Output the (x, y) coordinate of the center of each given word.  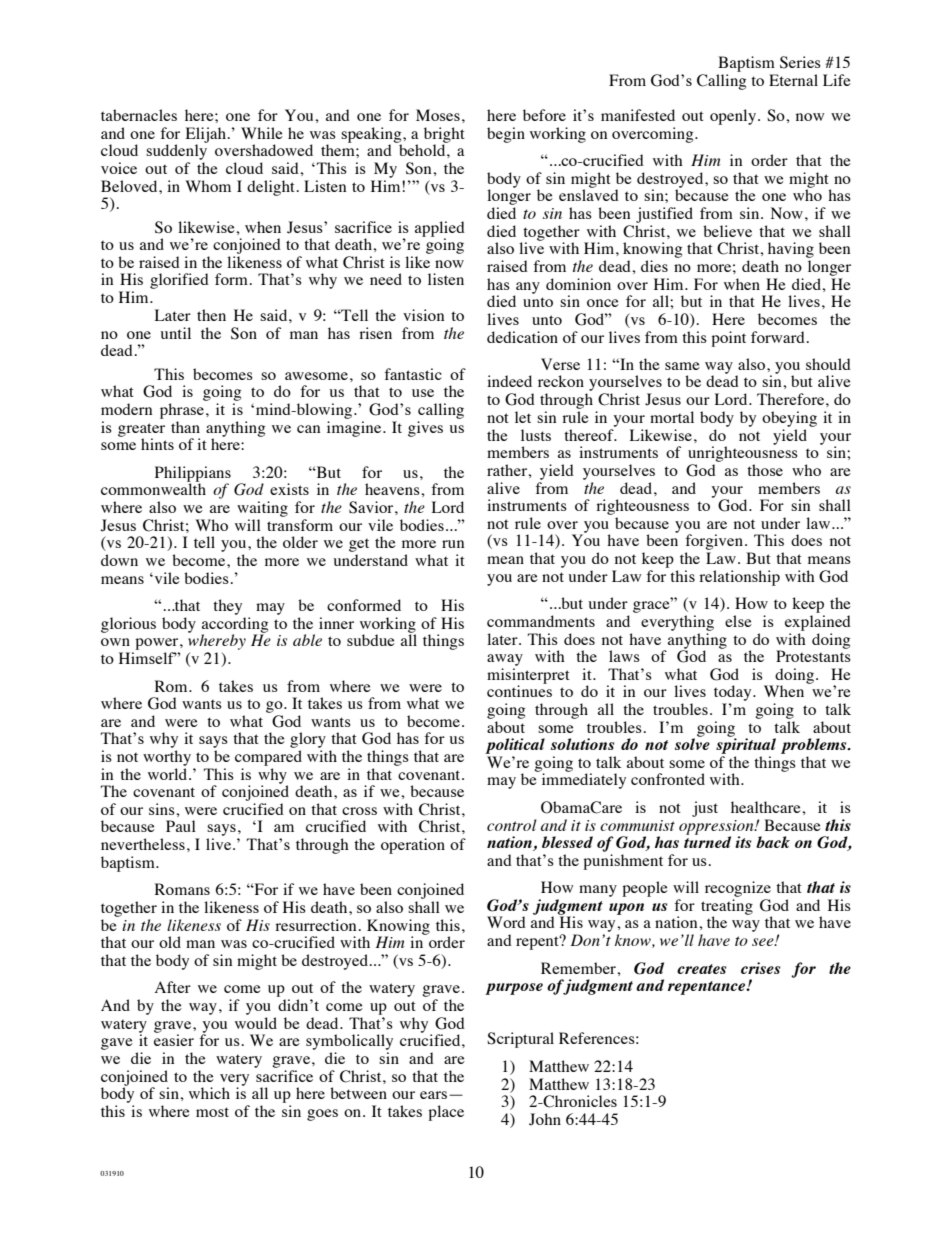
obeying (789, 419)
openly (734, 117)
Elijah (206, 136)
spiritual (746, 745)
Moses (438, 115)
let (523, 417)
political (515, 746)
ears (433, 1095)
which (209, 1093)
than (185, 427)
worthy (167, 758)
